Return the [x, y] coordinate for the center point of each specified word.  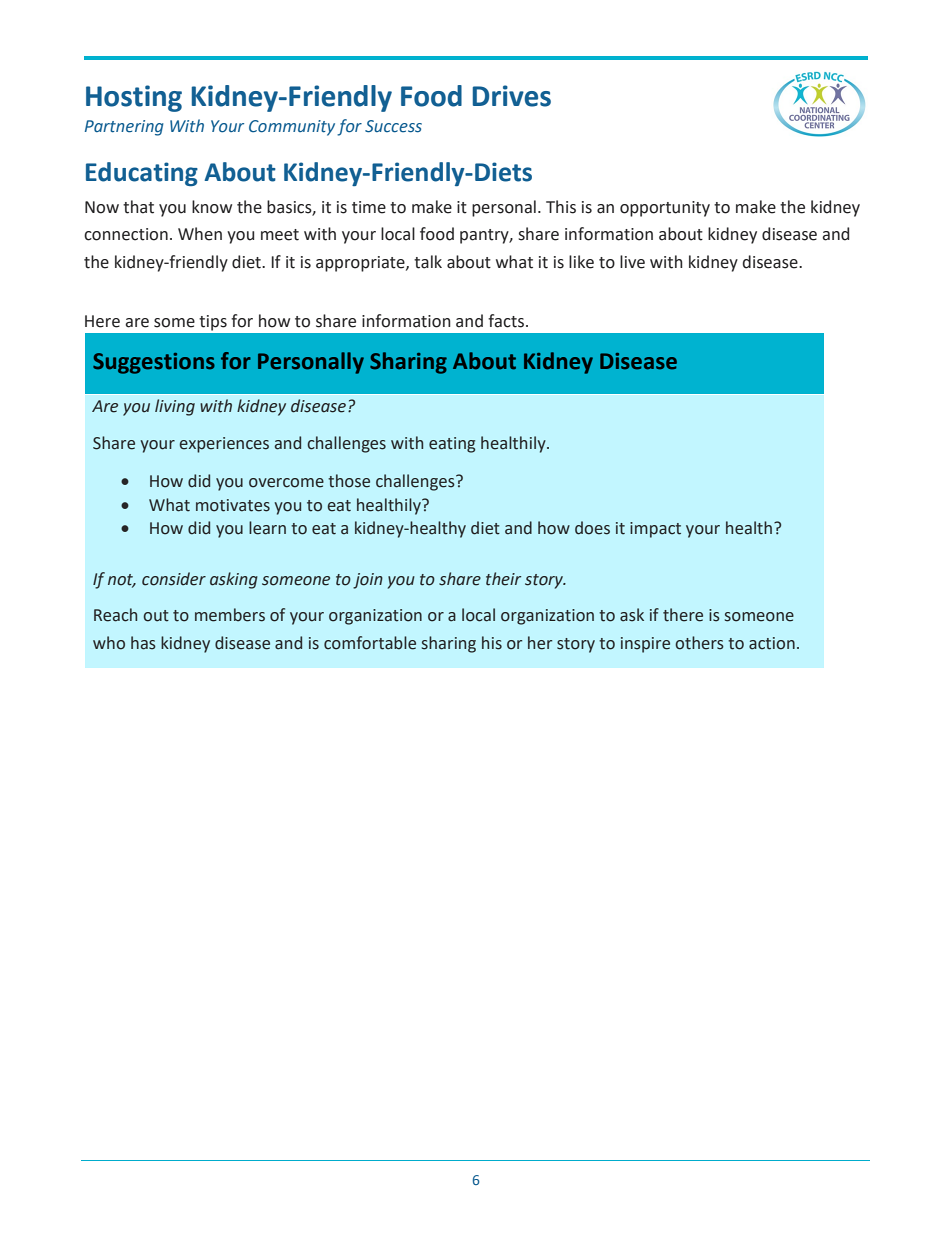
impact [655, 530]
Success [393, 126]
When [200, 234]
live [632, 262]
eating [452, 445]
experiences [224, 445]
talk [428, 262]
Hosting [134, 98]
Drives [512, 96]
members [230, 615]
